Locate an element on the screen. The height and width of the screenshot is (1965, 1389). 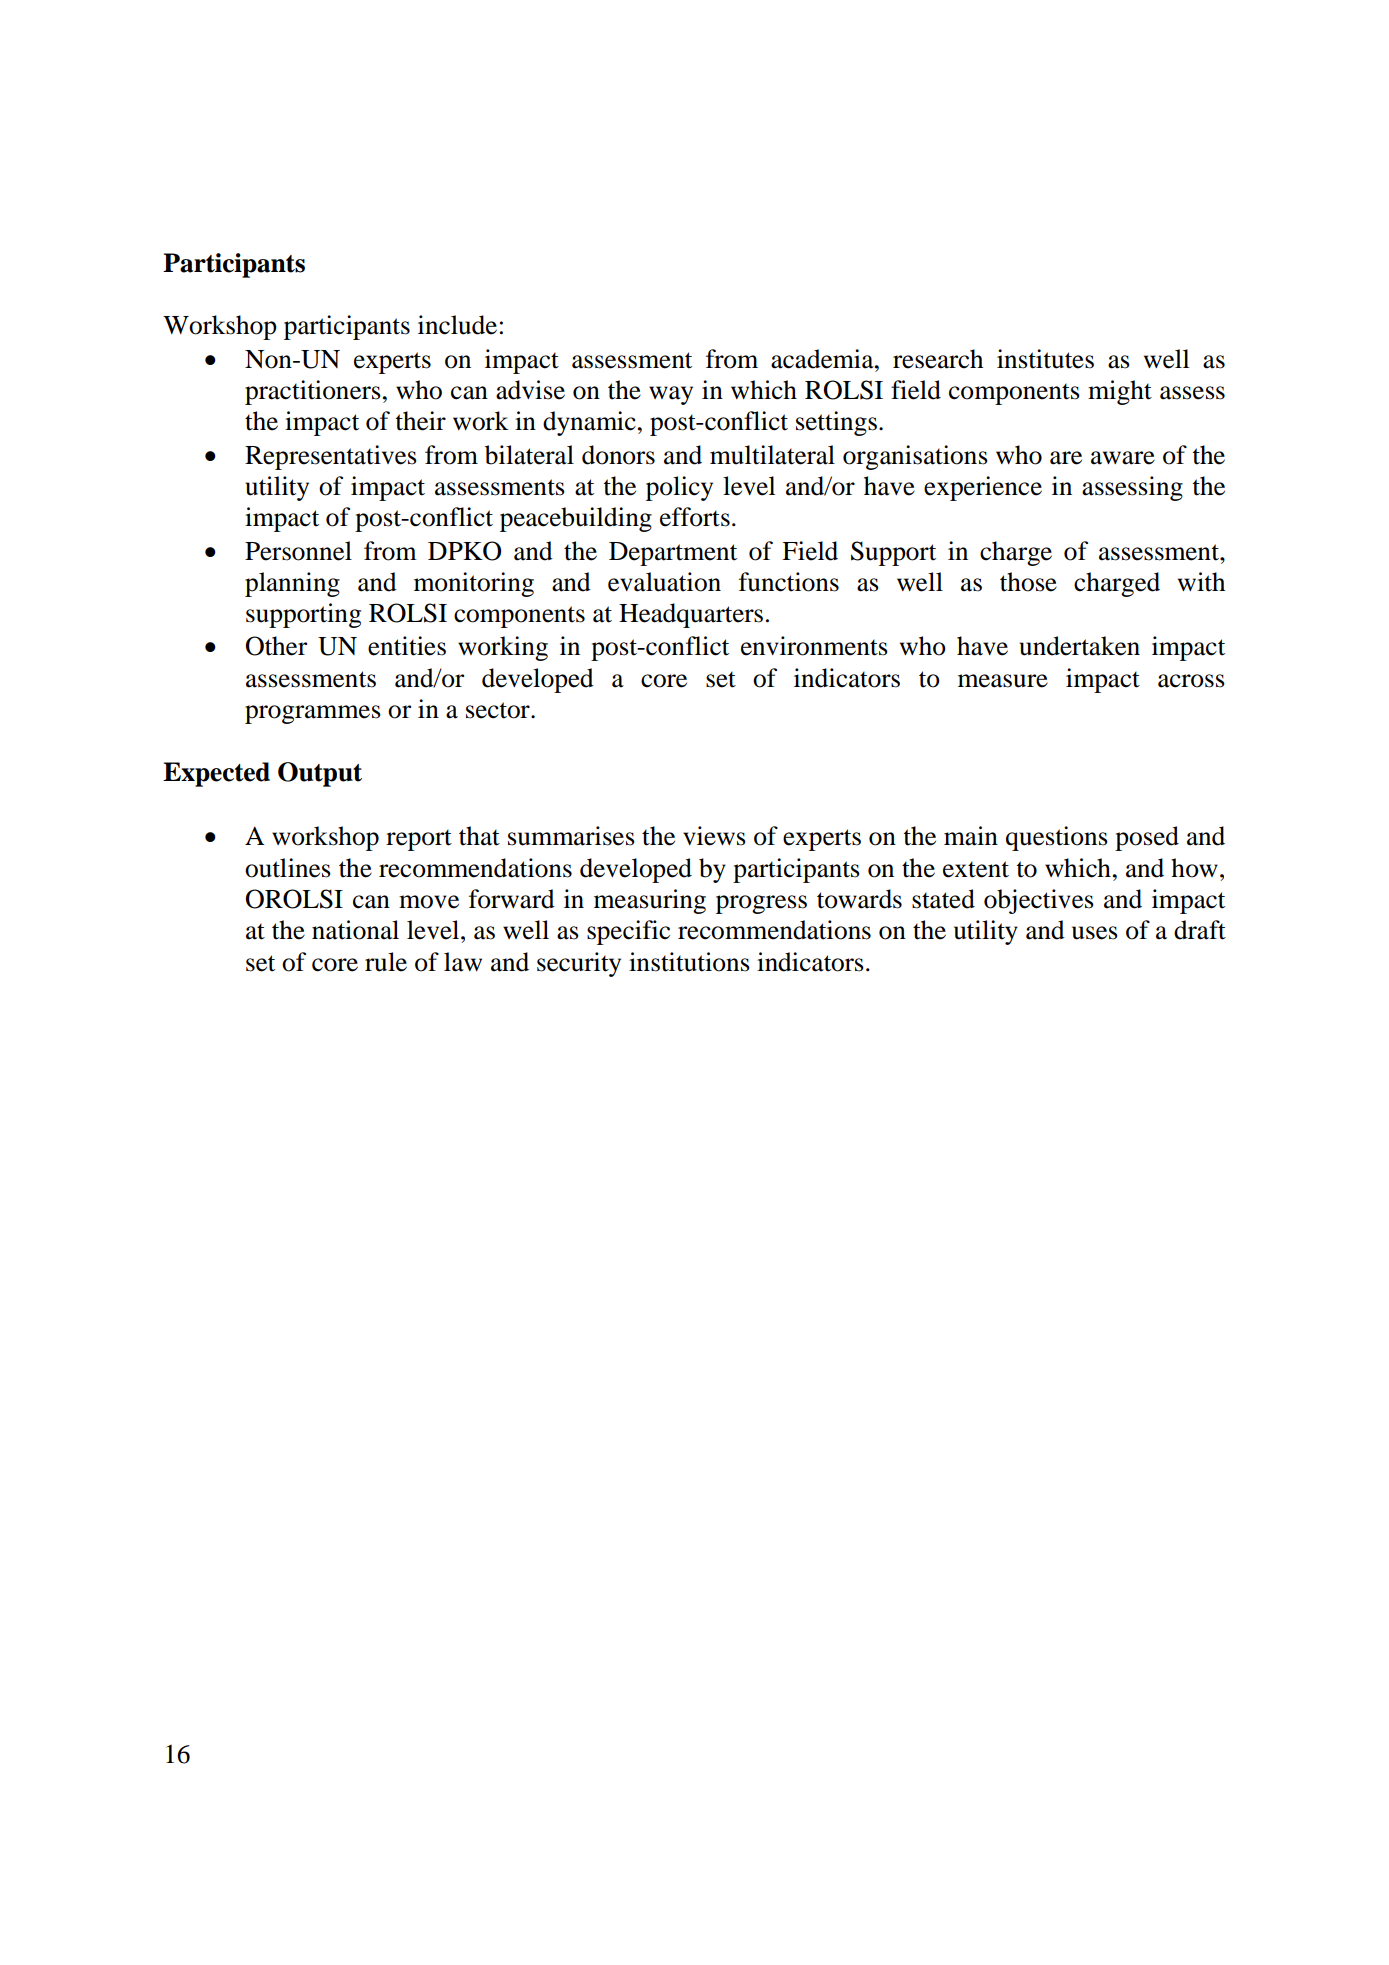
academia is located at coordinates (823, 359).
